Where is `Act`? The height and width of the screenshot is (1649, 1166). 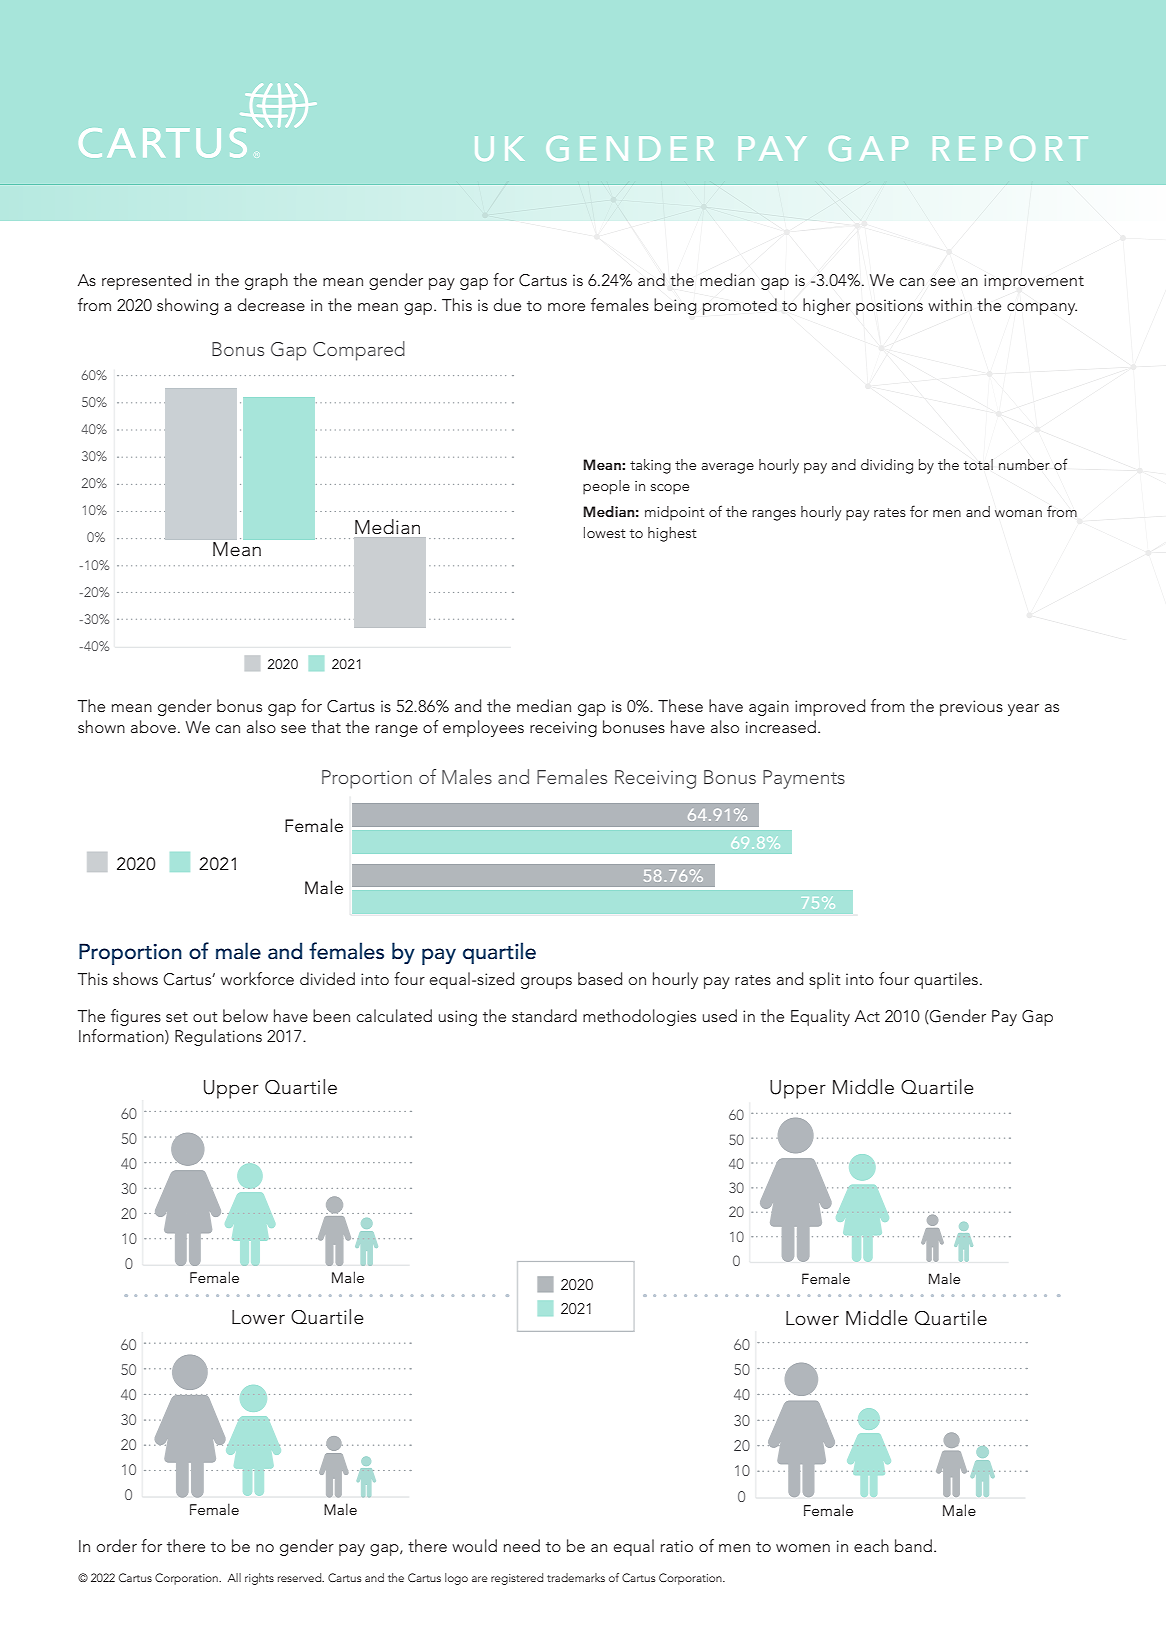 Act is located at coordinates (867, 1016).
